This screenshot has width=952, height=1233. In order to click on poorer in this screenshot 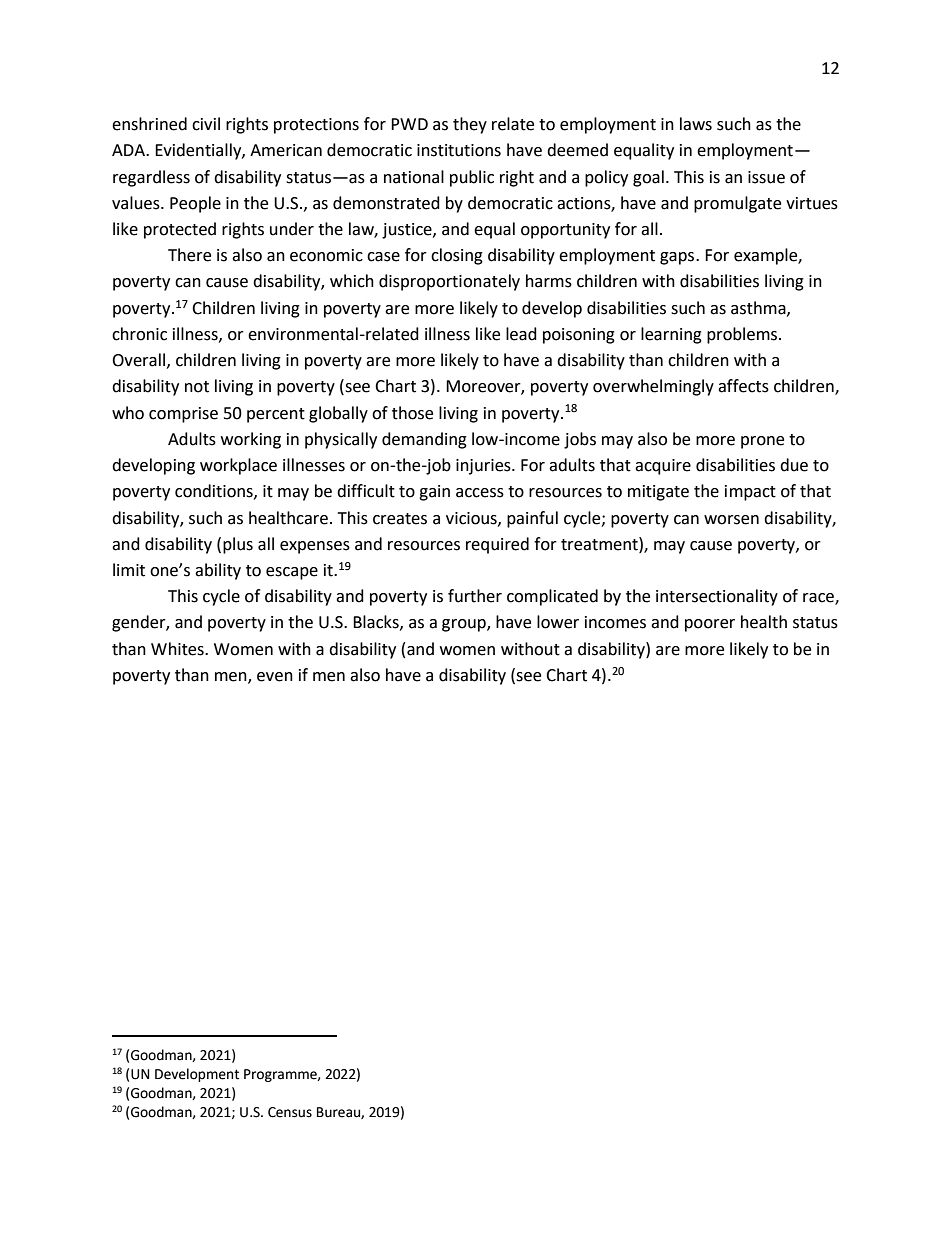, I will do `click(710, 625)`.
